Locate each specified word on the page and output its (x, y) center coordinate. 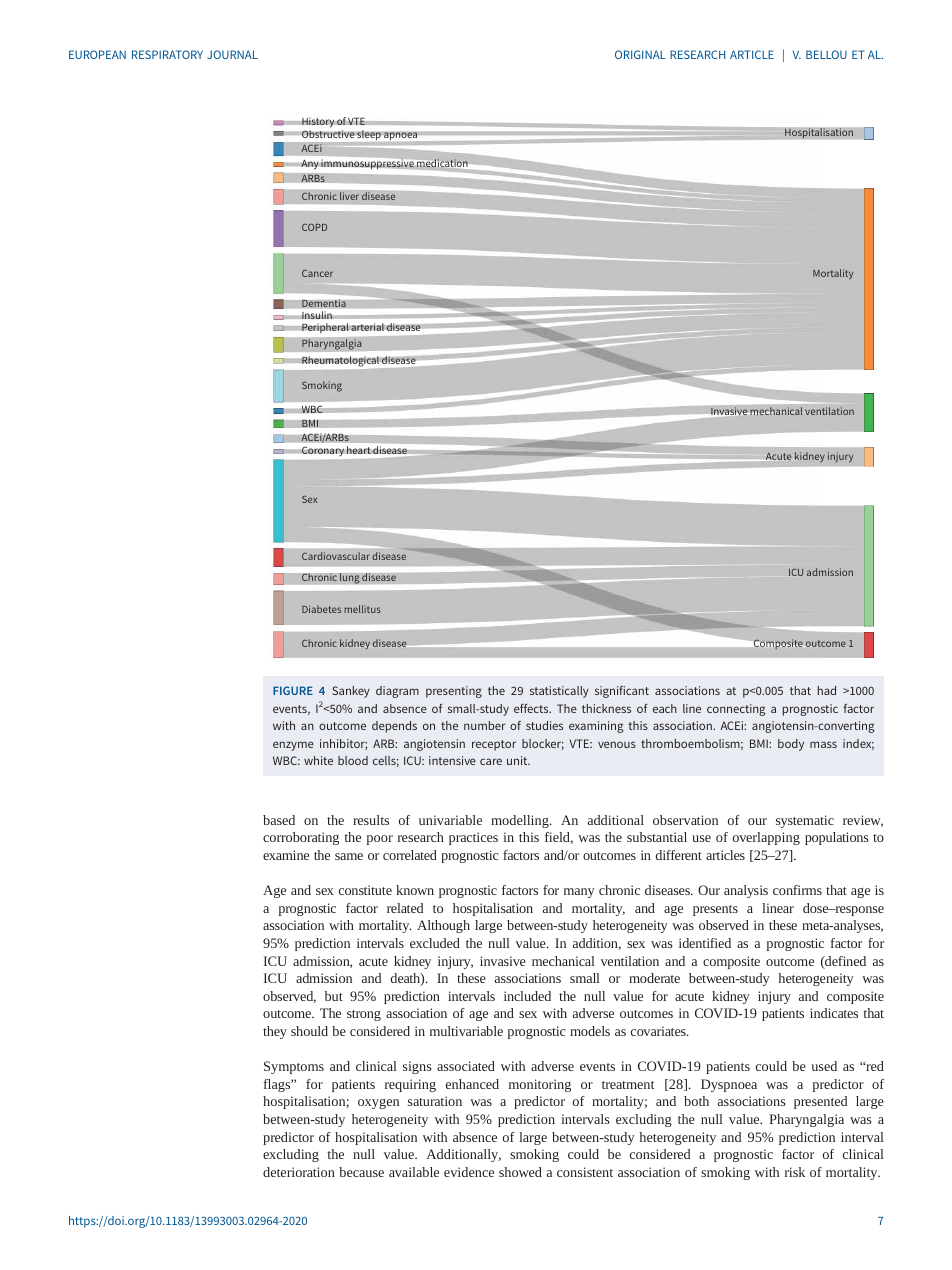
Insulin (317, 315)
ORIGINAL (640, 54)
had (827, 690)
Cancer (317, 273)
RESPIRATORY (167, 54)
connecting (736, 710)
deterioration (299, 1172)
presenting (454, 692)
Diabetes (321, 609)
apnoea (400, 136)
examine (286, 855)
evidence (469, 1172)
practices (473, 838)
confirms (797, 890)
